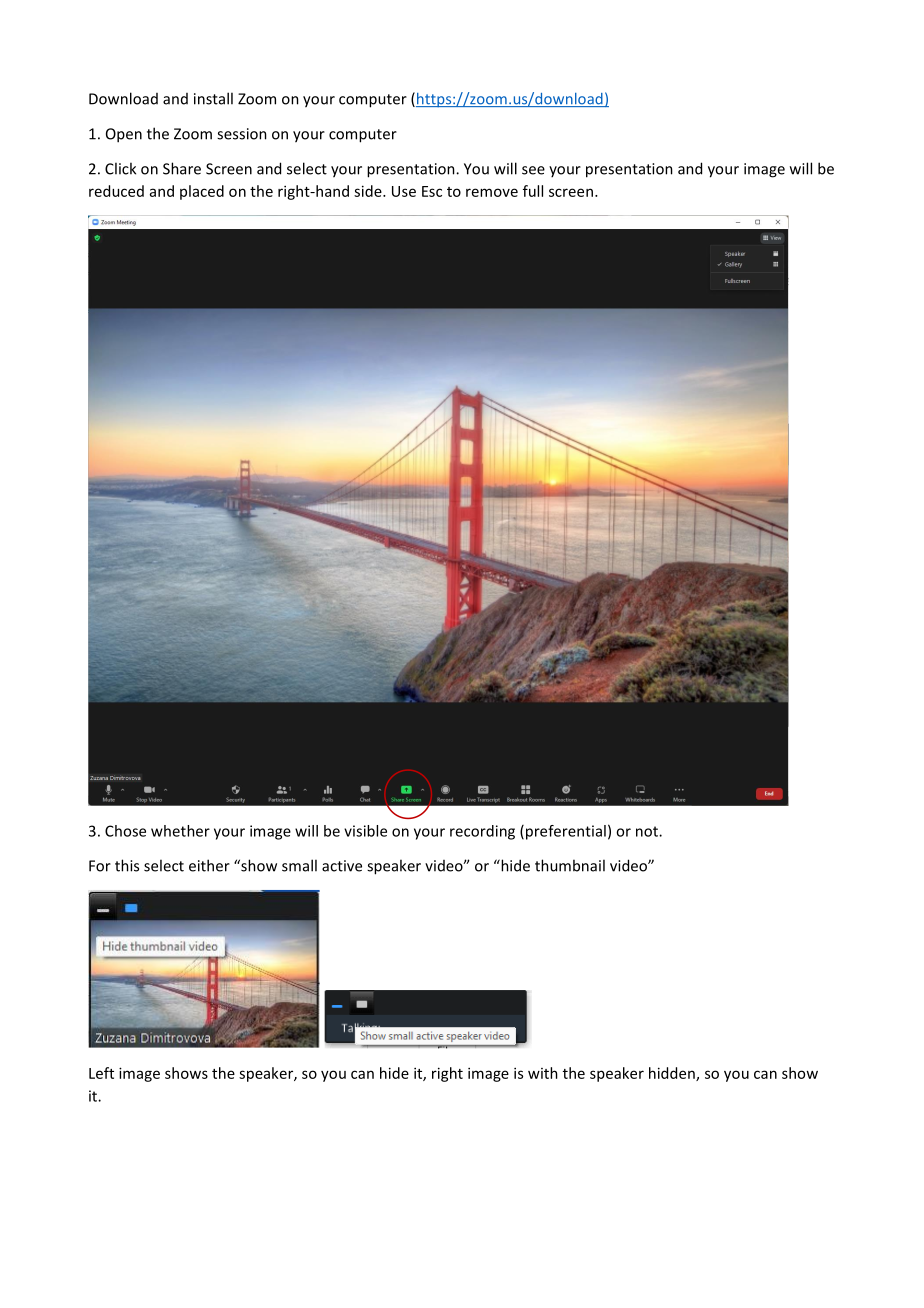  Describe the element at coordinates (533, 170) in the screenshot. I see `see` at that location.
